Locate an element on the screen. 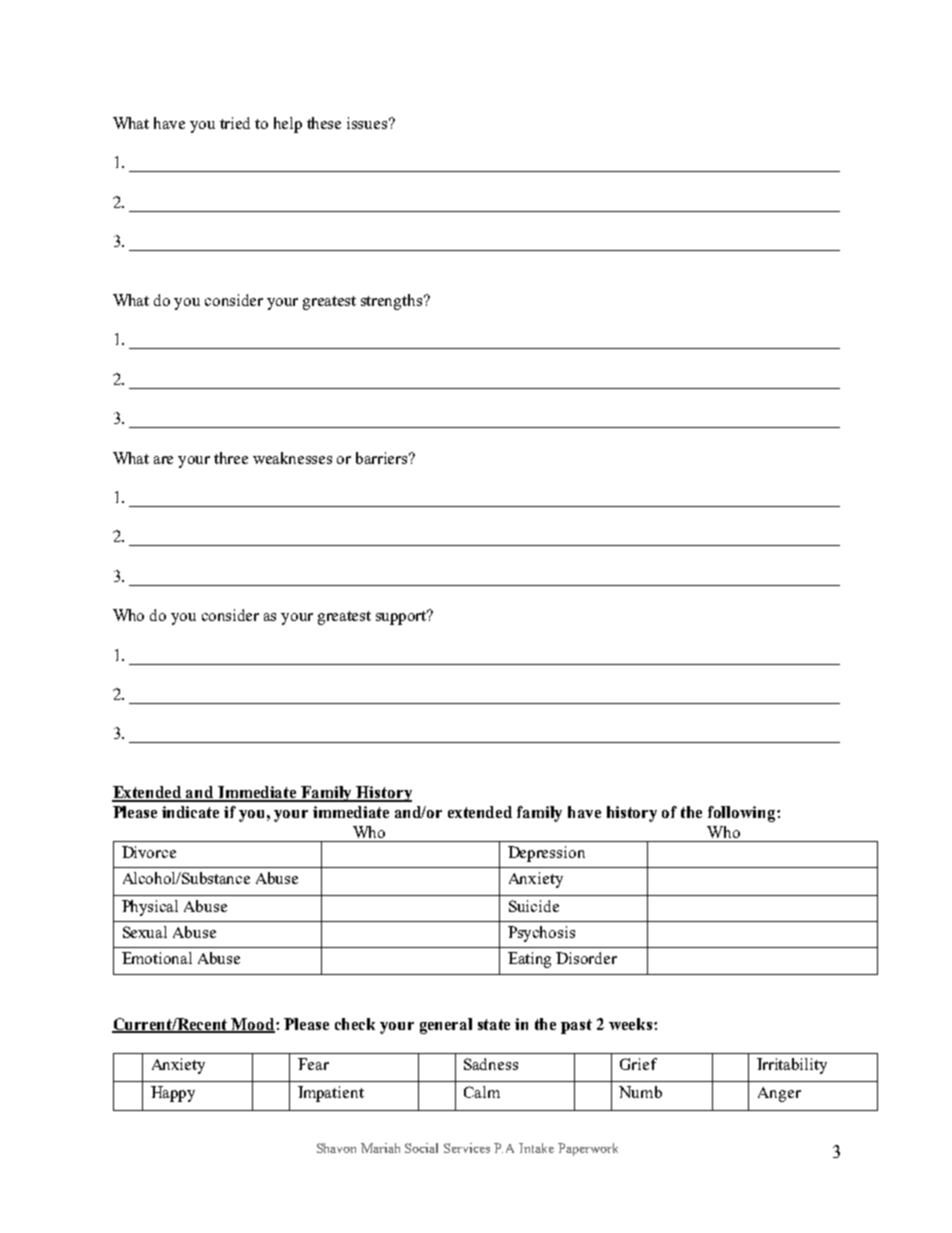 The width and height of the screenshot is (952, 1233). indicate is located at coordinates (190, 812).
